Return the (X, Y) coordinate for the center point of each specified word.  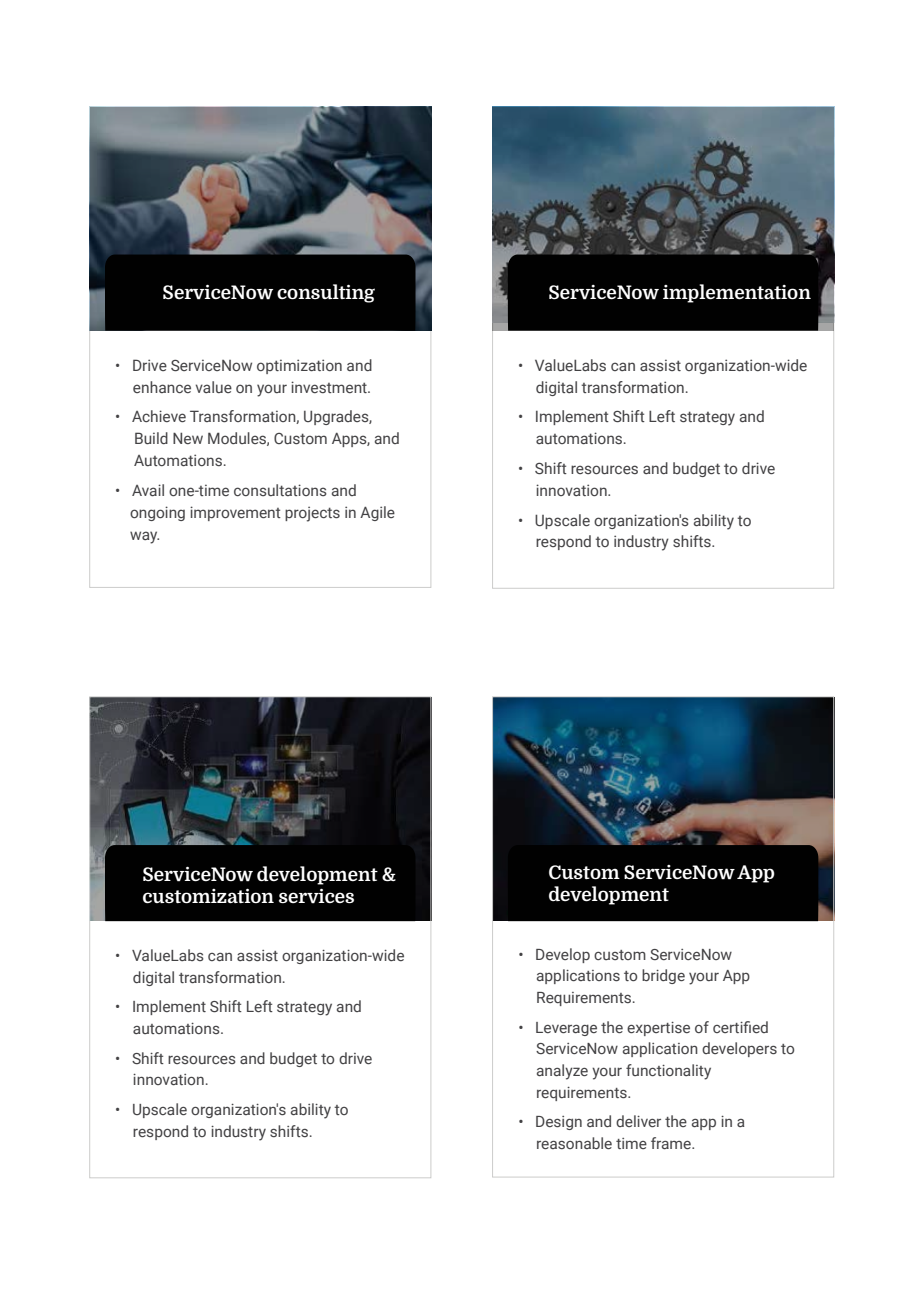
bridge (663, 976)
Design (559, 1123)
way (144, 537)
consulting (326, 293)
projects (312, 514)
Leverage (566, 1029)
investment (330, 387)
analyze (562, 1072)
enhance (162, 387)
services (316, 896)
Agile (377, 513)
